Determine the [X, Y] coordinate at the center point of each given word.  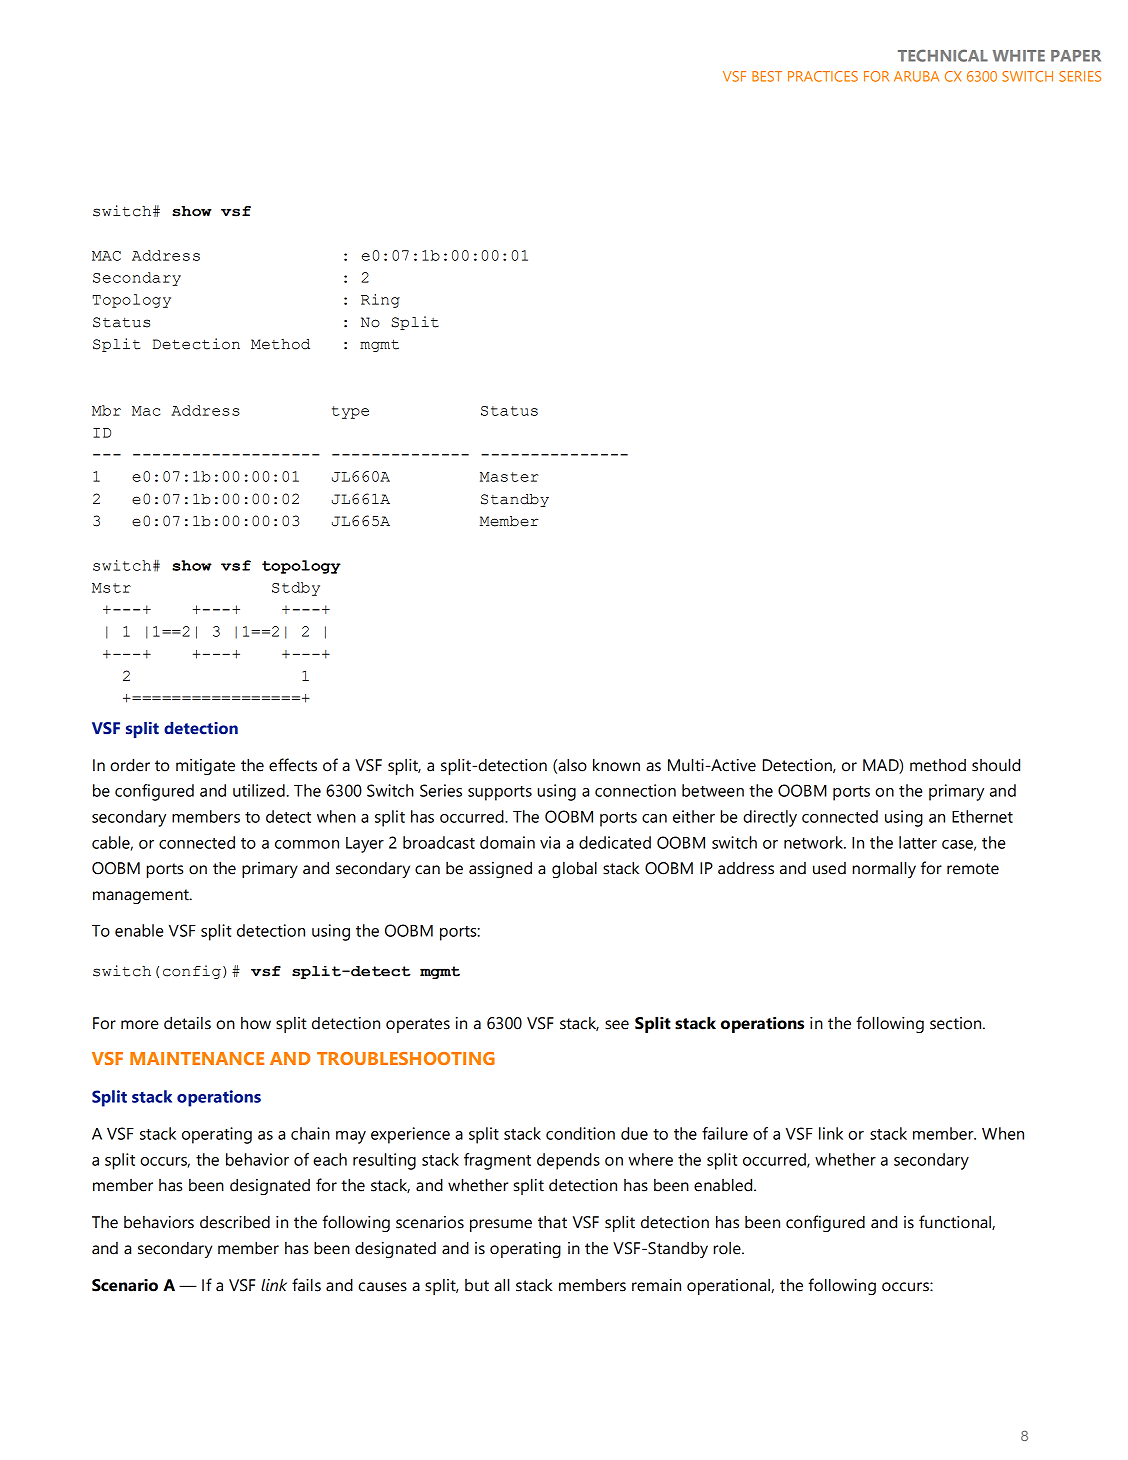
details [187, 1023]
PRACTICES [823, 76]
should [996, 765]
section [957, 1023]
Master [509, 477]
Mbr [106, 410]
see [617, 1025]
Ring [380, 301]
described [235, 1222]
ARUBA [916, 76]
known [616, 765]
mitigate [205, 767]
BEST [767, 76]
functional [956, 1222]
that [552, 1222]
